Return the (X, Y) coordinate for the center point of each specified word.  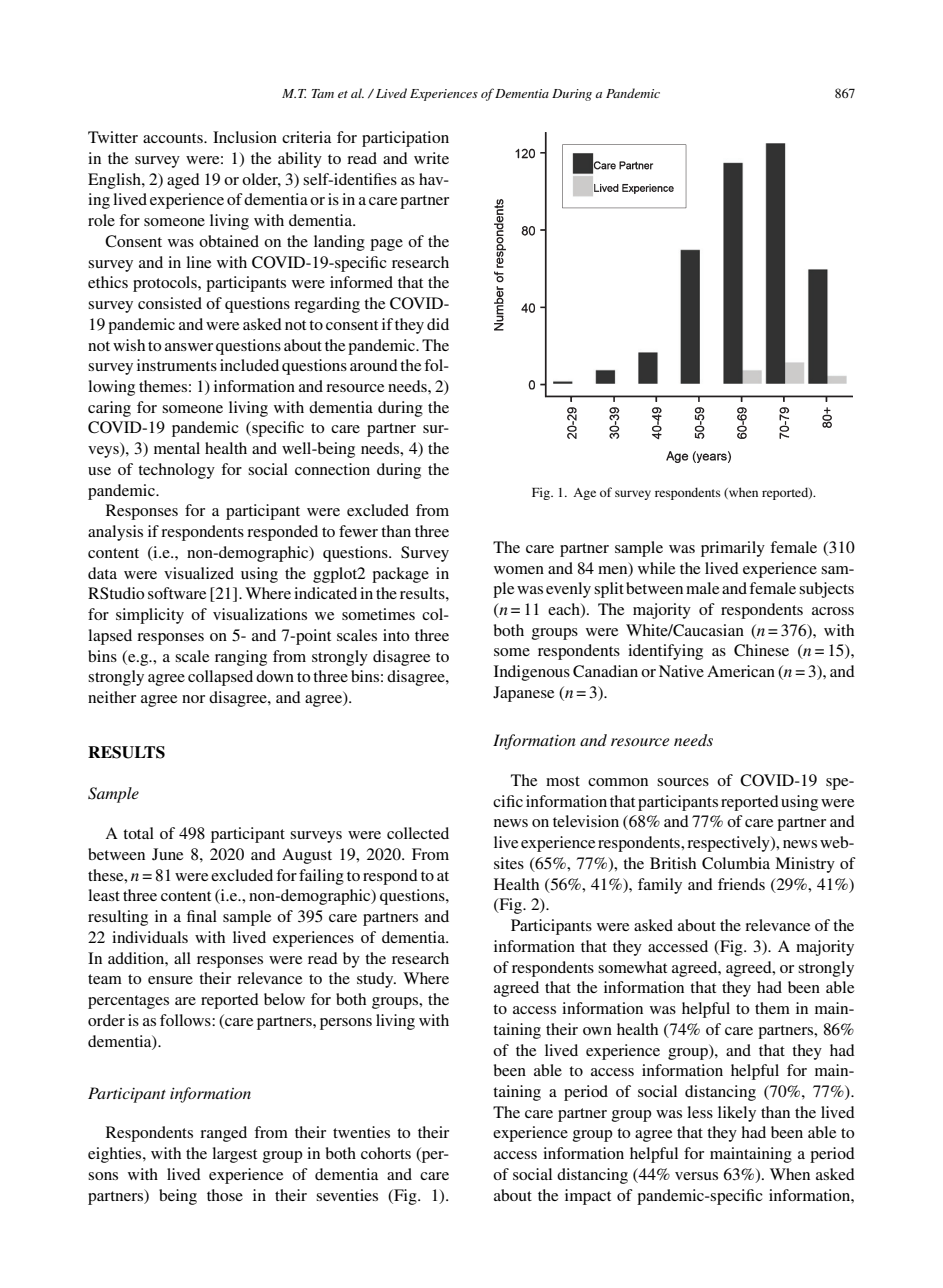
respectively (729, 844)
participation (405, 139)
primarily (733, 549)
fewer (358, 531)
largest (234, 1155)
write (431, 158)
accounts (174, 138)
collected (418, 833)
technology (176, 471)
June (167, 854)
